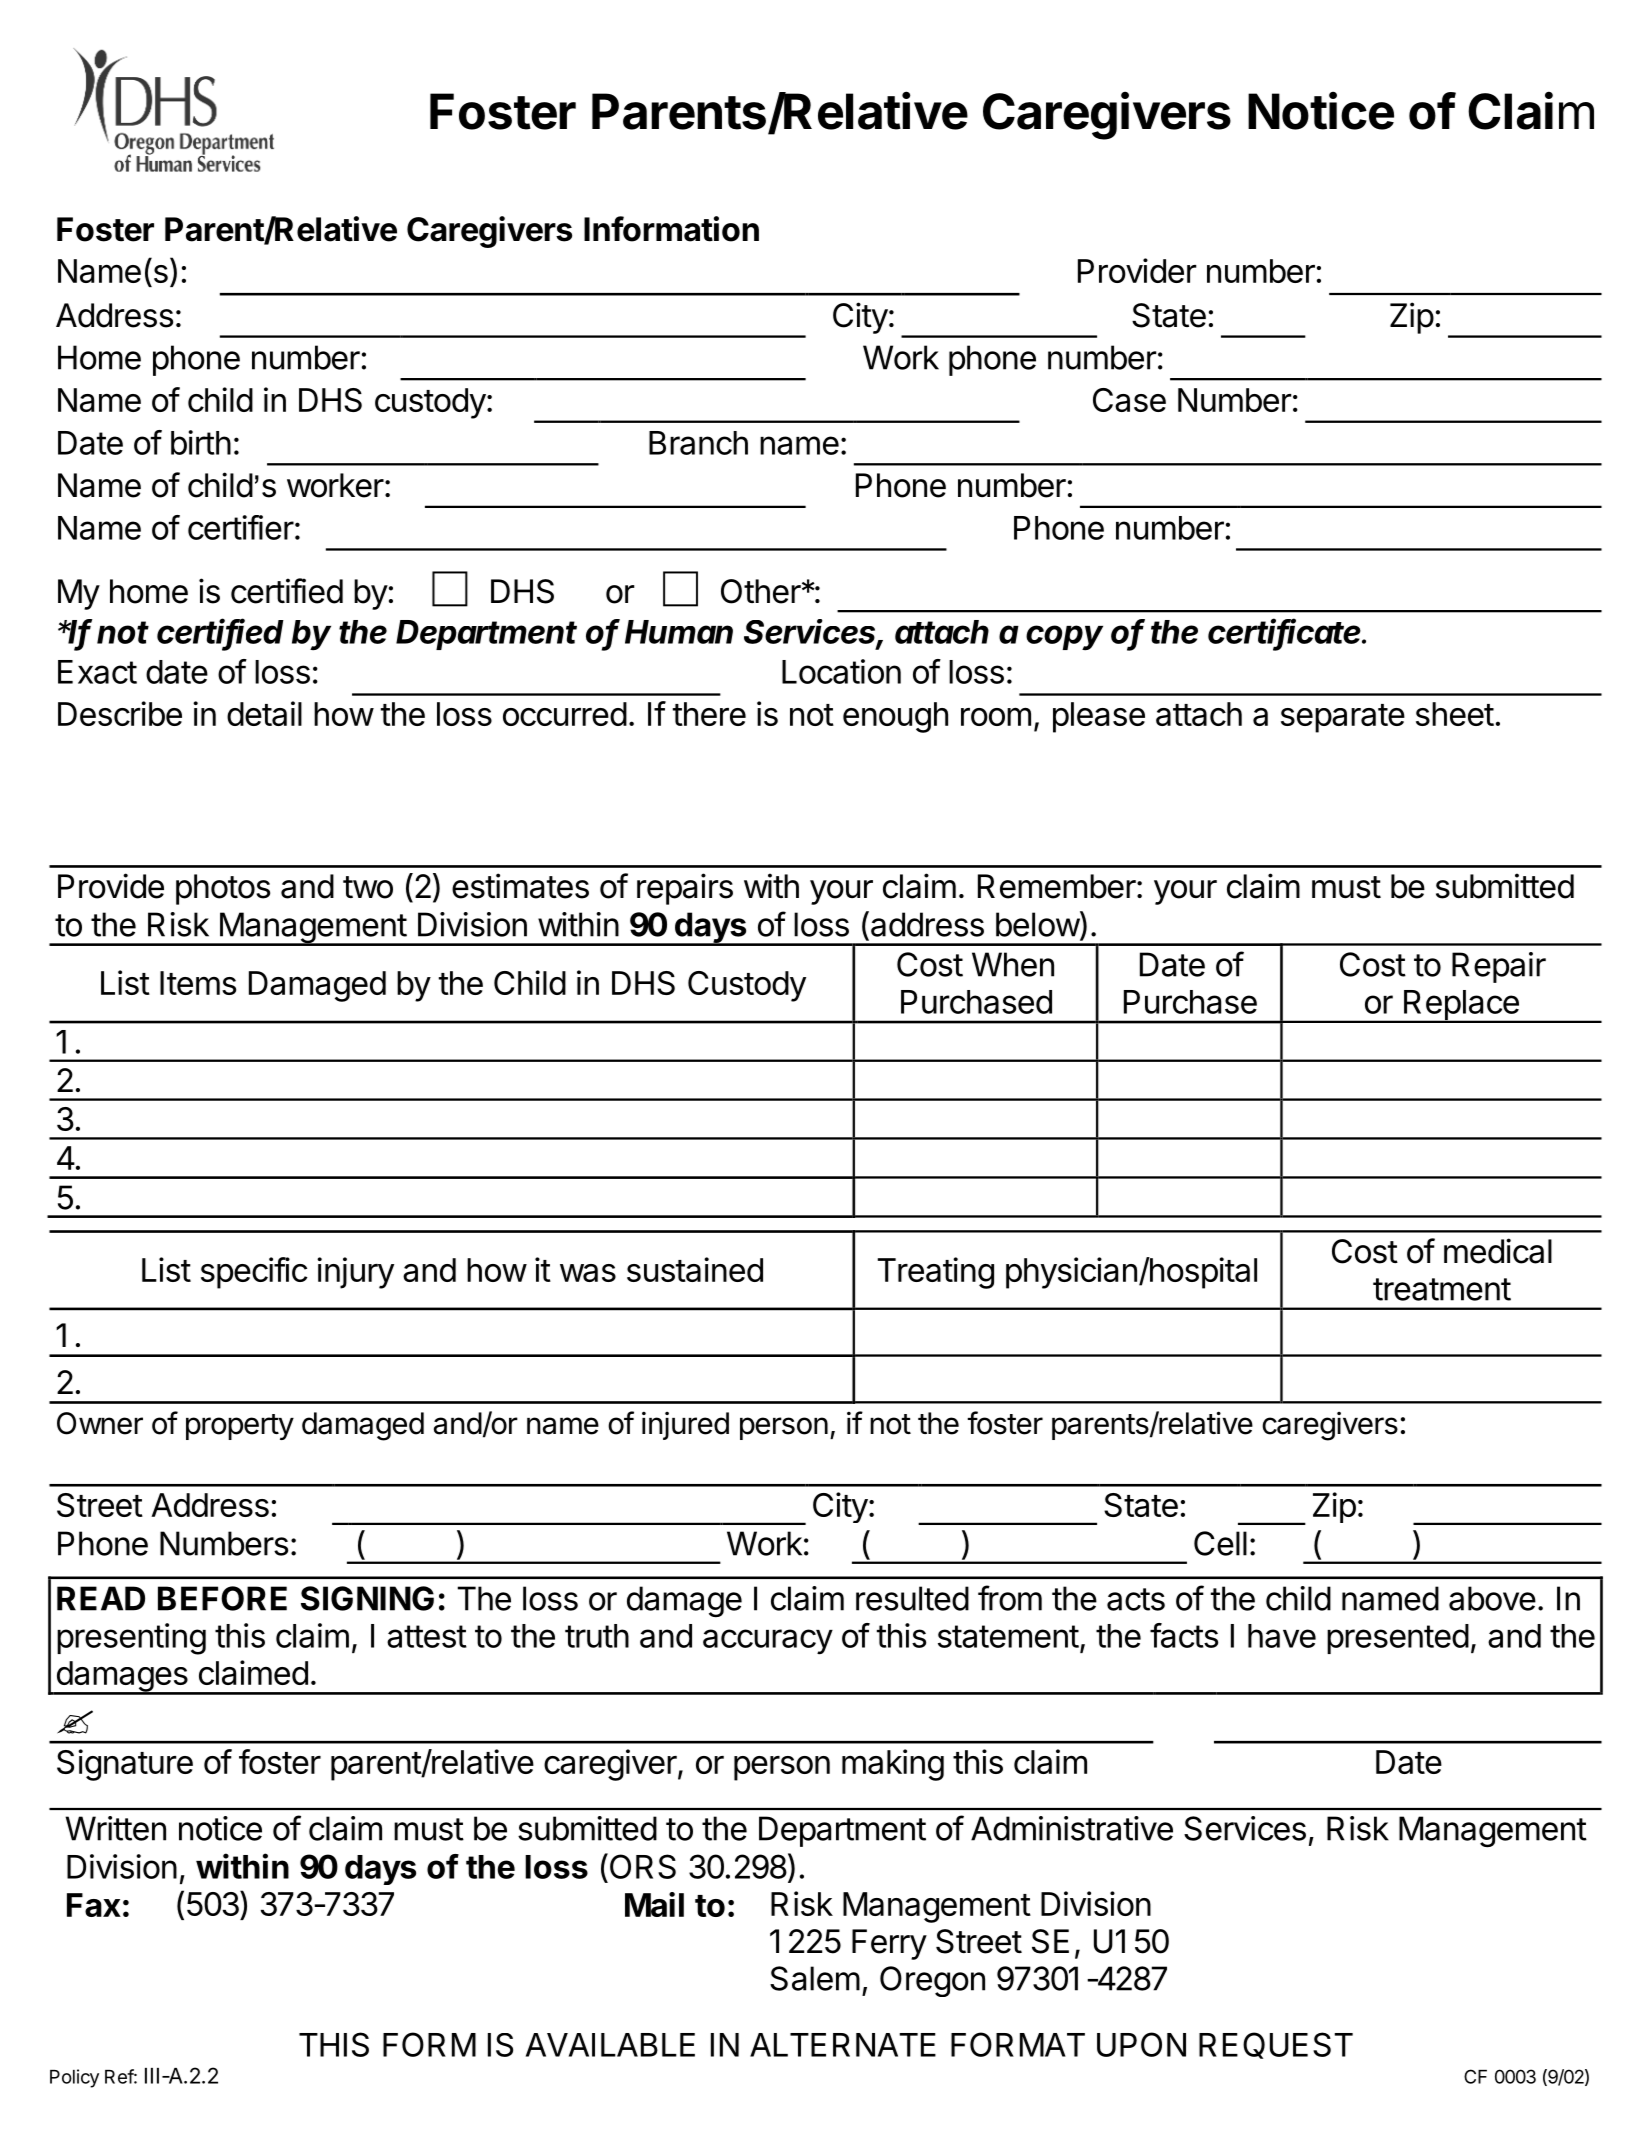 This screenshot has height=2137, width=1651. I want to click on ALTERNATE, so click(843, 2045).
